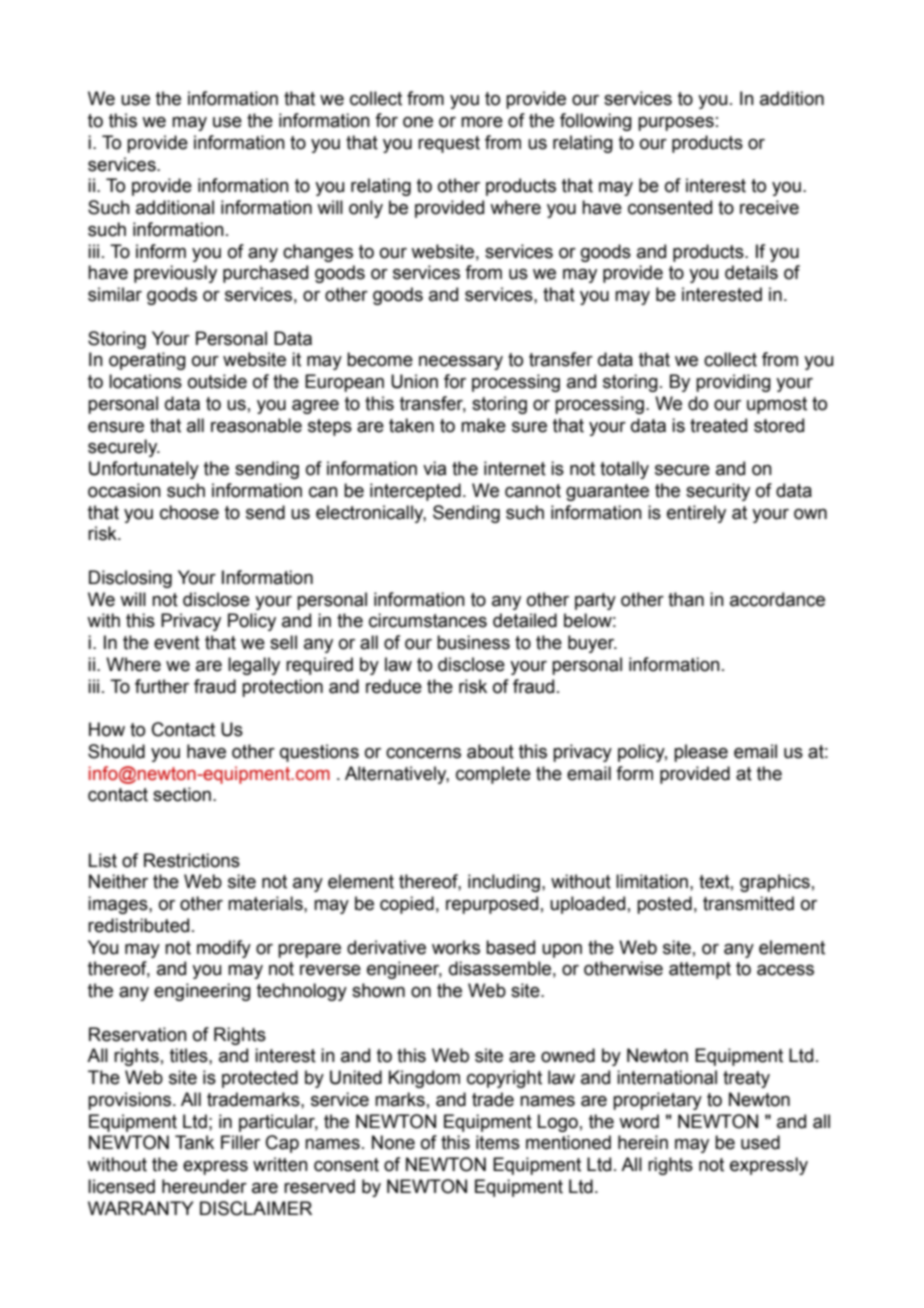  I want to click on previously, so click(175, 274).
